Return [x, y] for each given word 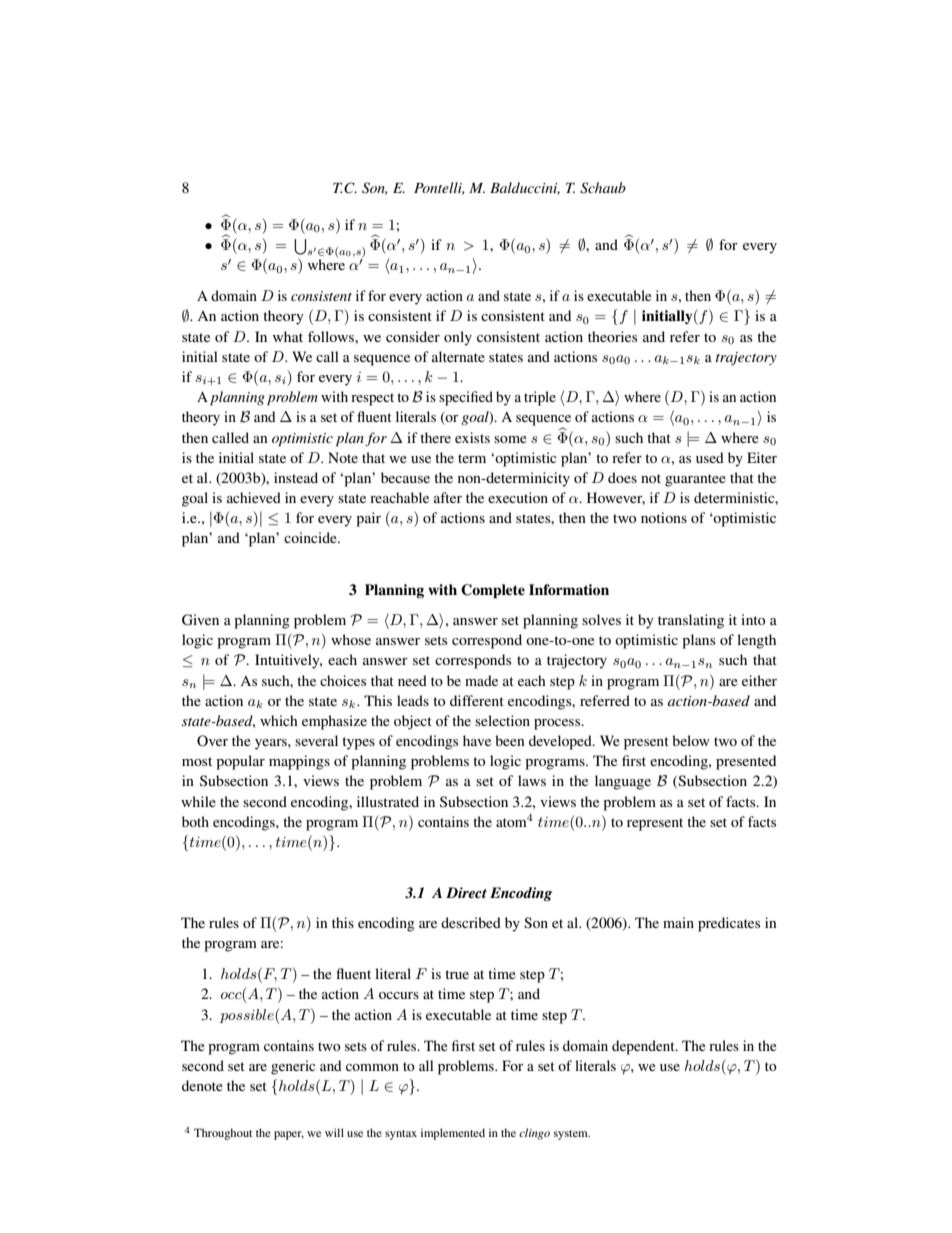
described [471, 922]
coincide [311, 537]
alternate [458, 356]
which [279, 720]
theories [613, 336]
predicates [729, 924]
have [477, 740]
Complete [493, 591]
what [288, 336]
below [691, 740]
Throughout [223, 1134]
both [195, 821]
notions [664, 517]
